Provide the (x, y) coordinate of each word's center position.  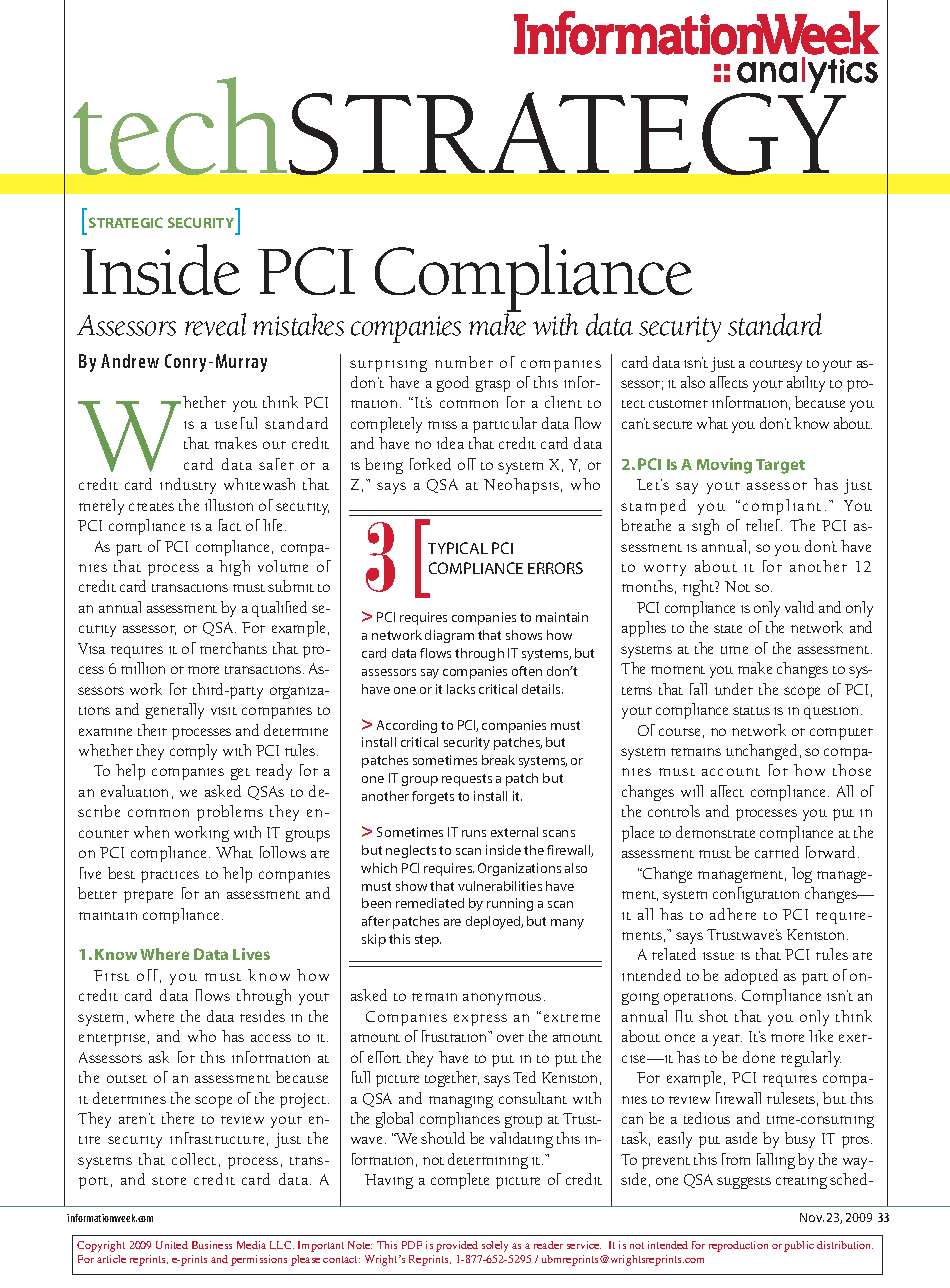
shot (713, 1016)
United (172, 1245)
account (731, 772)
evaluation (134, 791)
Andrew (130, 361)
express (480, 1020)
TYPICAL (458, 548)
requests (467, 780)
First (111, 975)
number (464, 362)
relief (764, 525)
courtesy (776, 366)
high (234, 568)
